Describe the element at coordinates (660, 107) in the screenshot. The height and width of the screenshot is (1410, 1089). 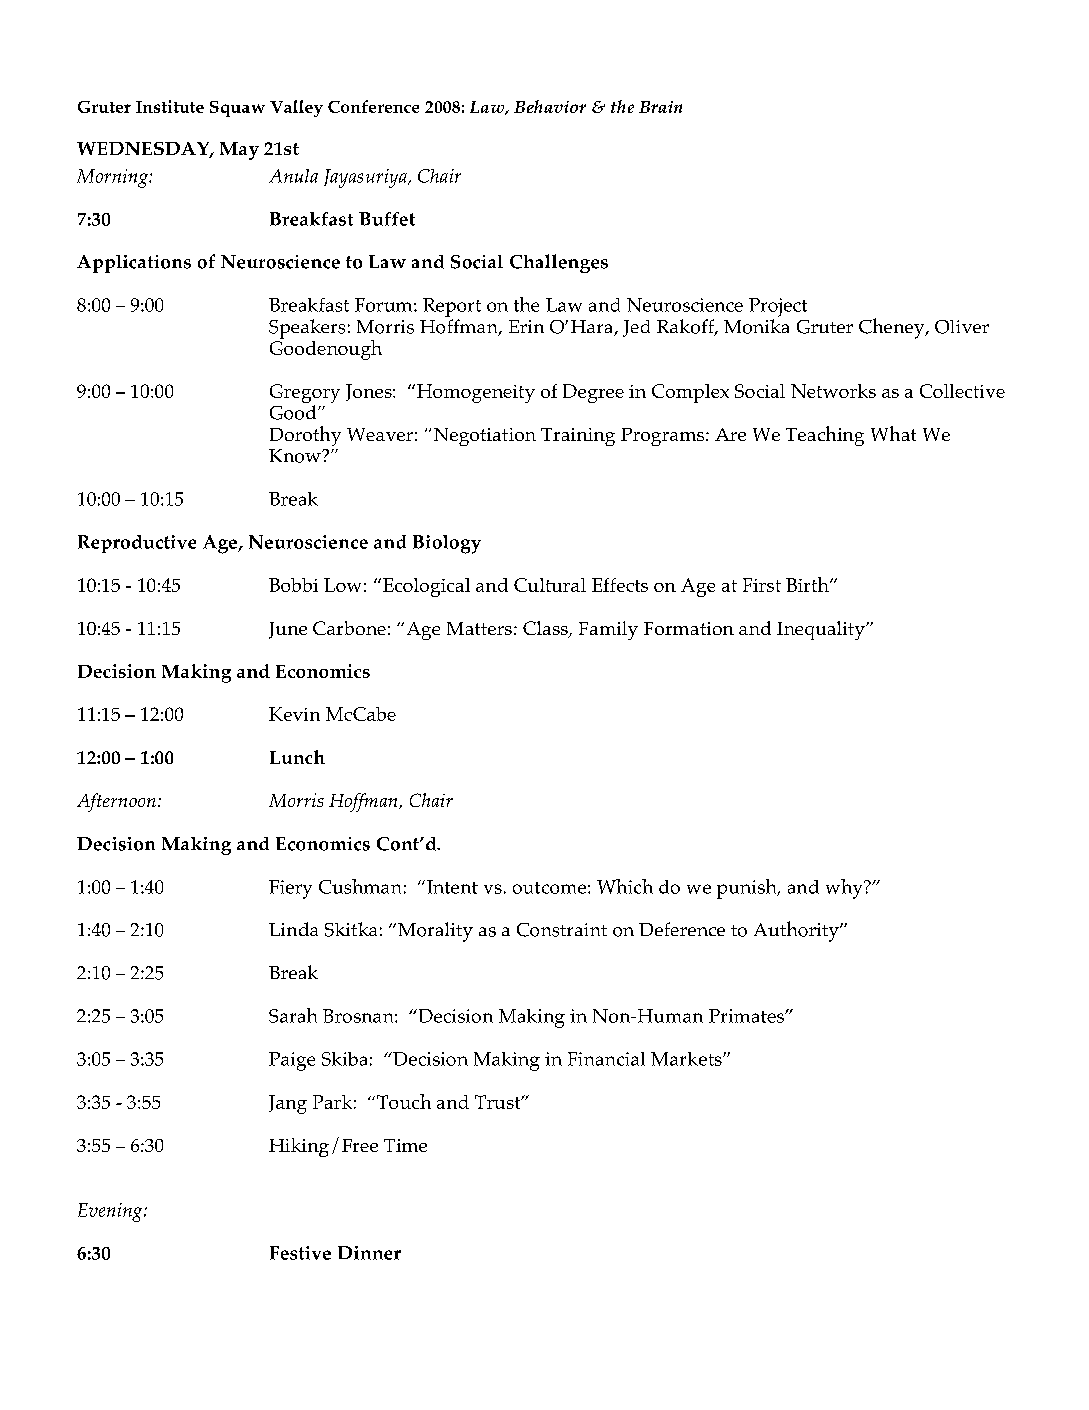
I see `Brain` at that location.
